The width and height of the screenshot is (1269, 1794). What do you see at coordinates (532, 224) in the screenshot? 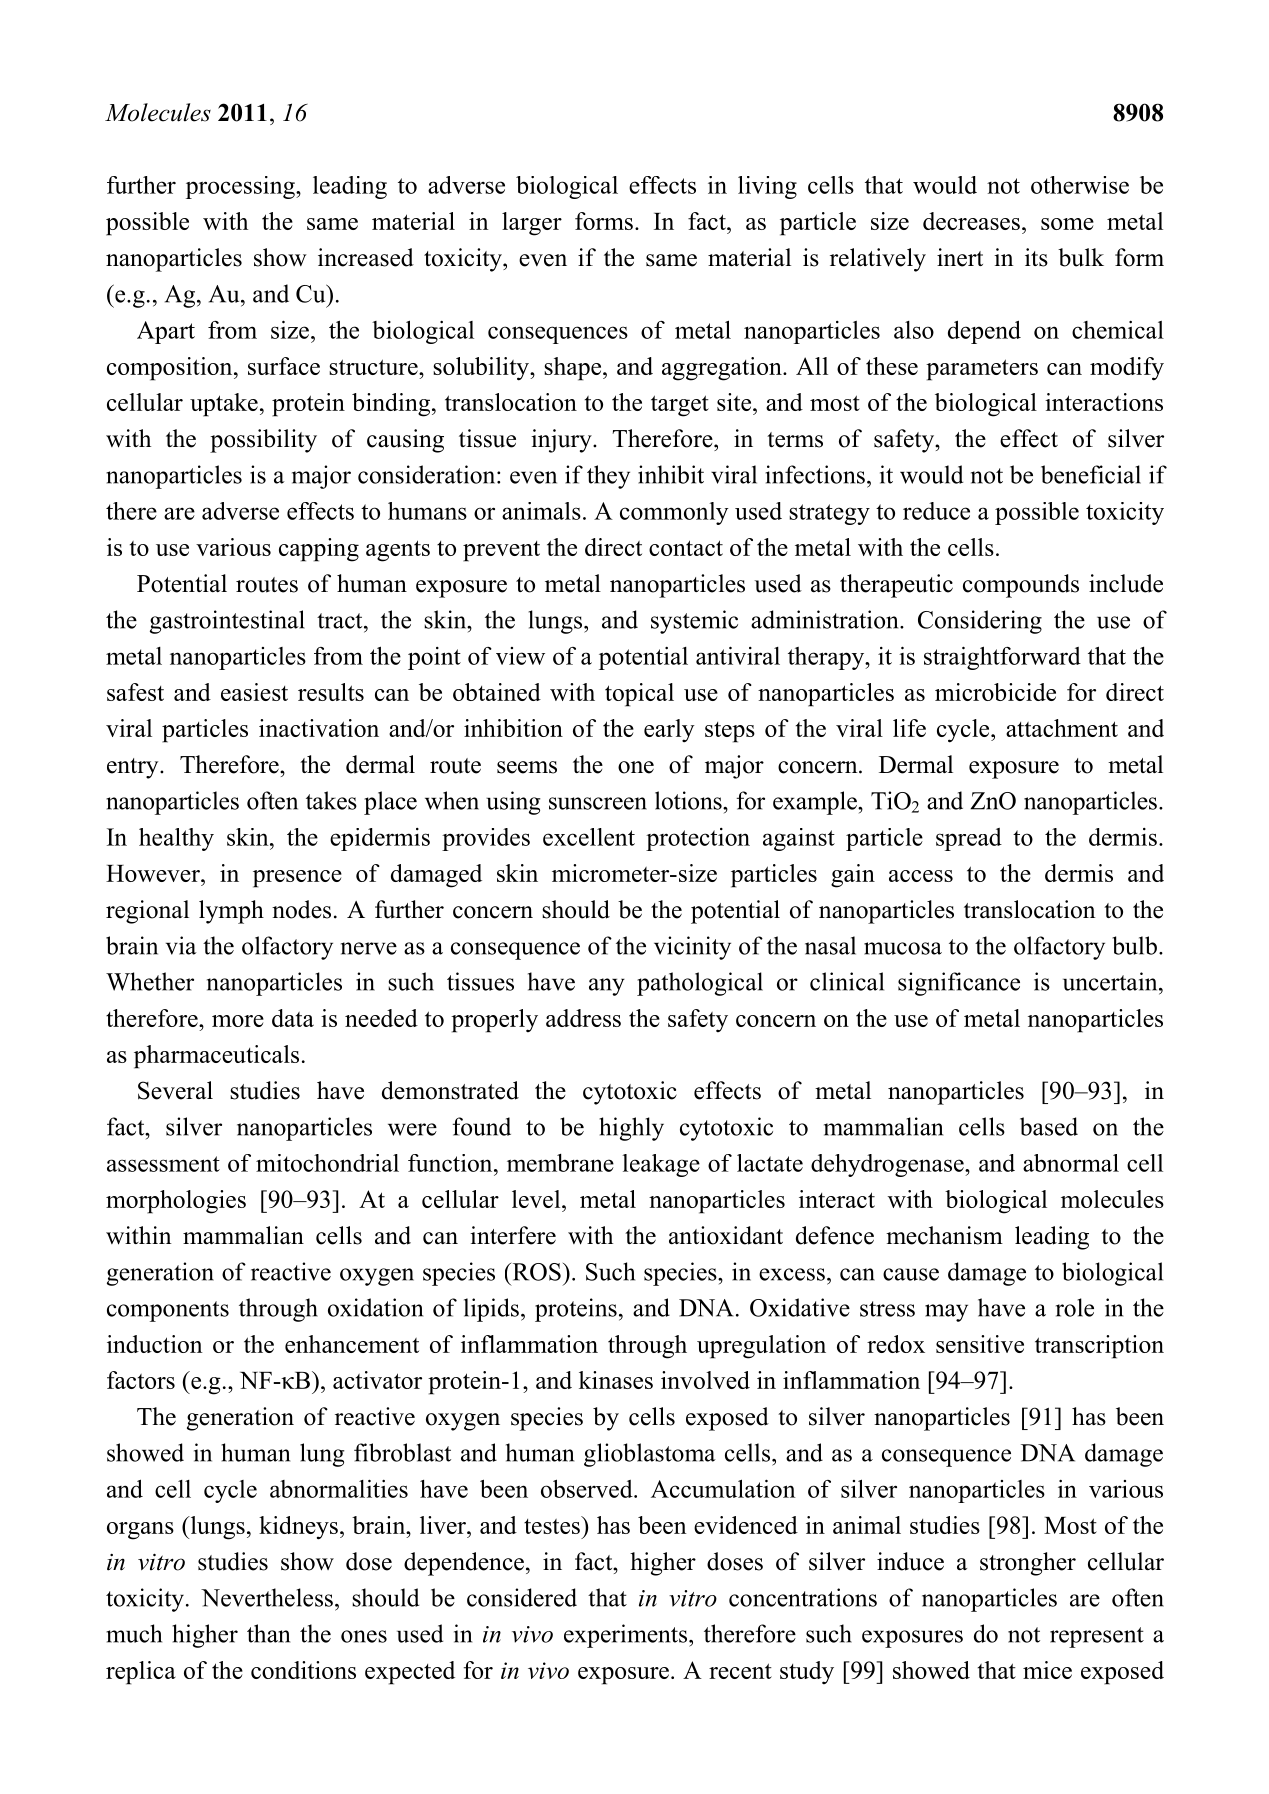
I see `larger` at bounding box center [532, 224].
